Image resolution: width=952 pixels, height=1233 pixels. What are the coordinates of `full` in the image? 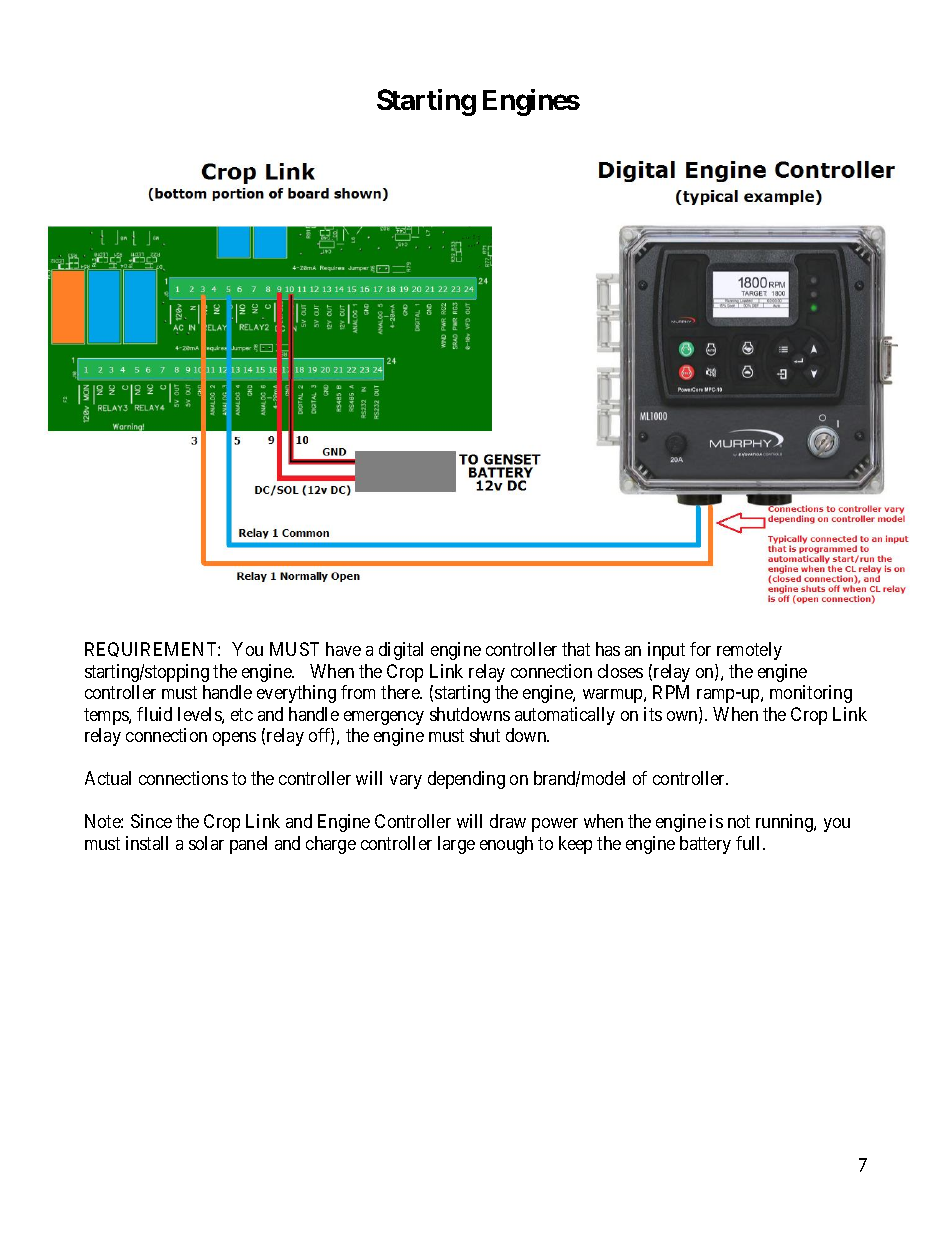 It's located at (750, 843).
